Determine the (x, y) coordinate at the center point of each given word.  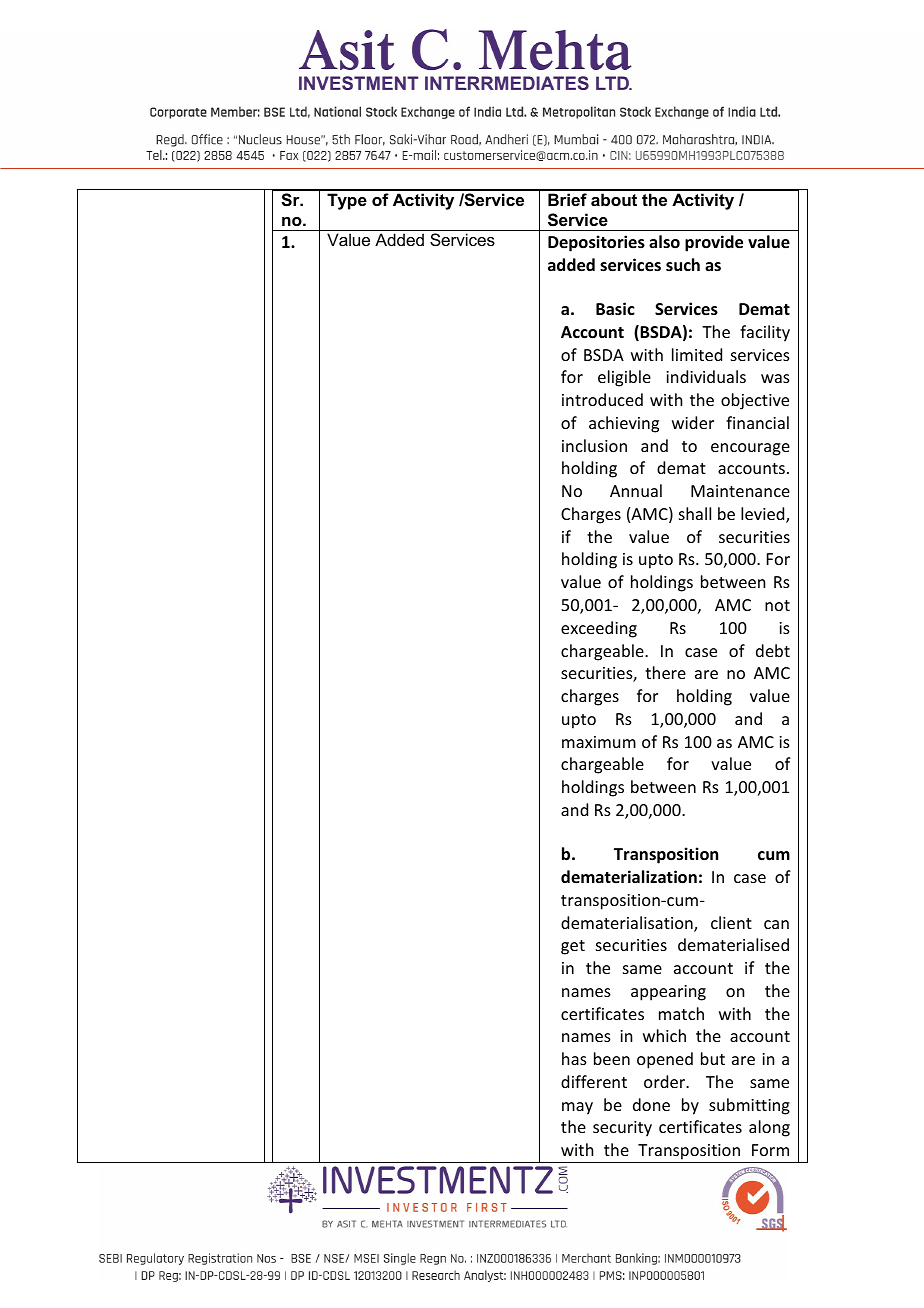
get (573, 947)
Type (347, 201)
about (614, 199)
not (777, 605)
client (731, 922)
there (665, 672)
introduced (602, 399)
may (577, 1108)
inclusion (594, 445)
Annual (636, 490)
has (574, 1058)
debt (773, 650)
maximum (599, 742)
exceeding (599, 629)
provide (714, 243)
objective (755, 401)
